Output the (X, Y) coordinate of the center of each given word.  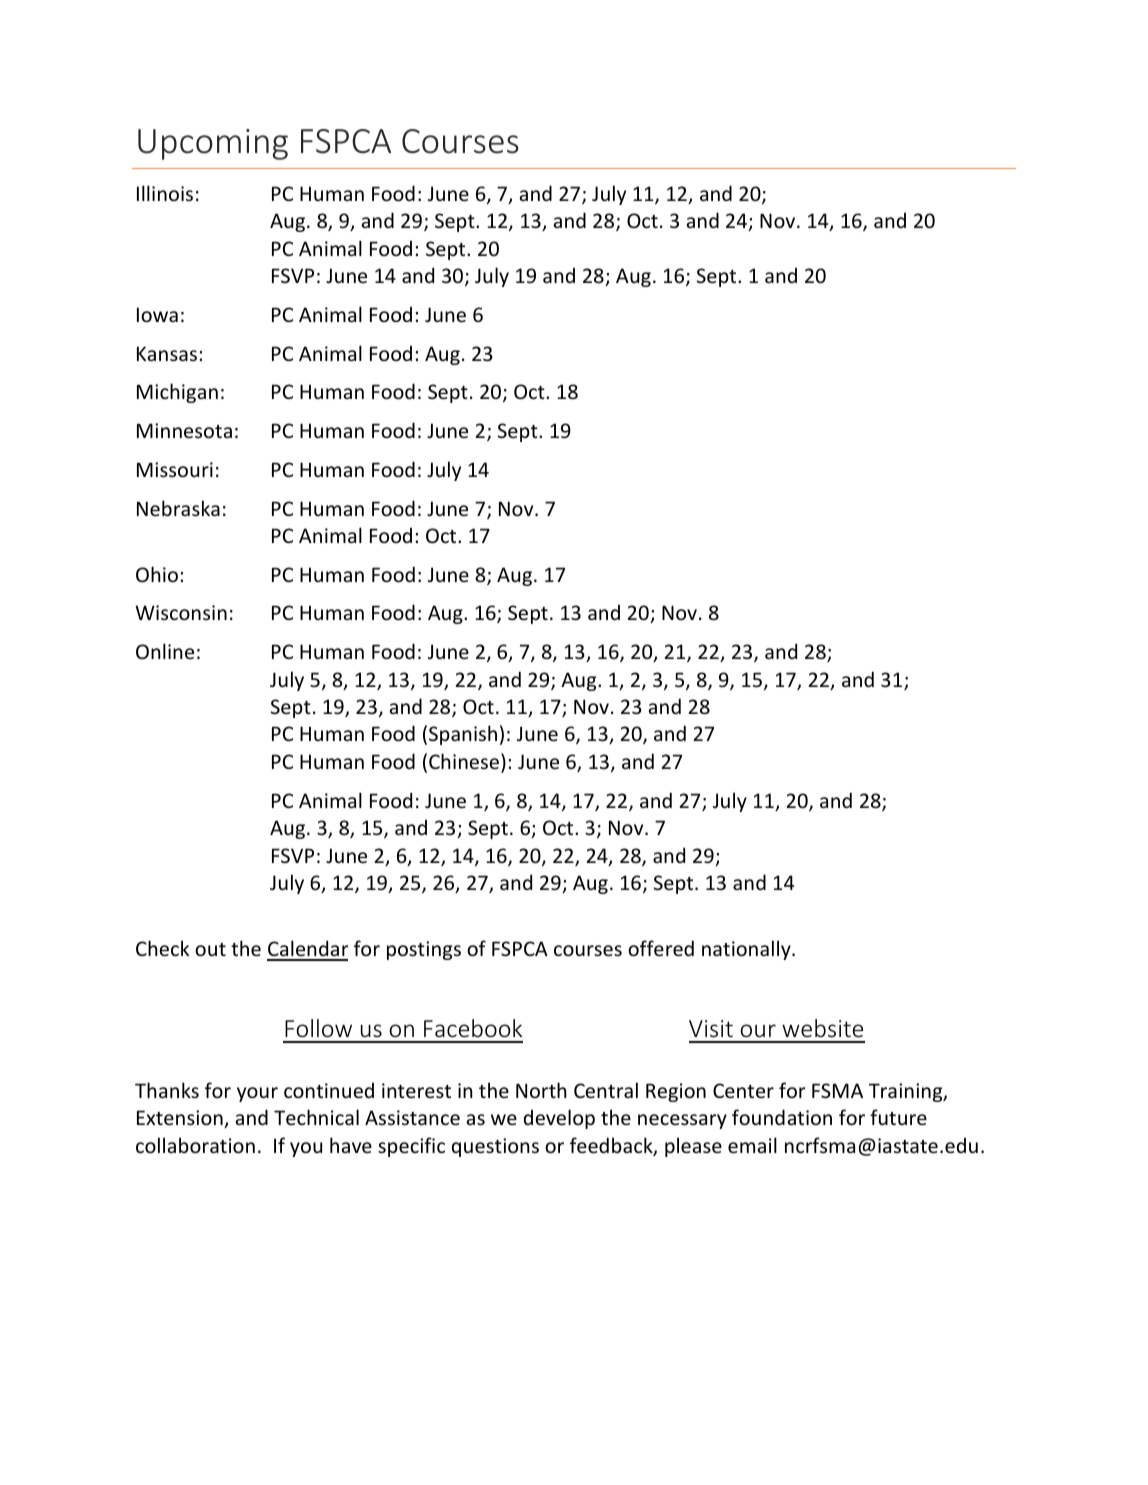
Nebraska (178, 508)
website (822, 1028)
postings (424, 950)
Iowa (157, 315)
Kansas (167, 354)
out (210, 950)
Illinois (165, 193)
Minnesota (184, 431)
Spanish (463, 735)
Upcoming (213, 144)
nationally (747, 950)
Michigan (177, 393)
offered (661, 948)
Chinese (465, 762)
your (257, 1094)
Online (165, 651)
